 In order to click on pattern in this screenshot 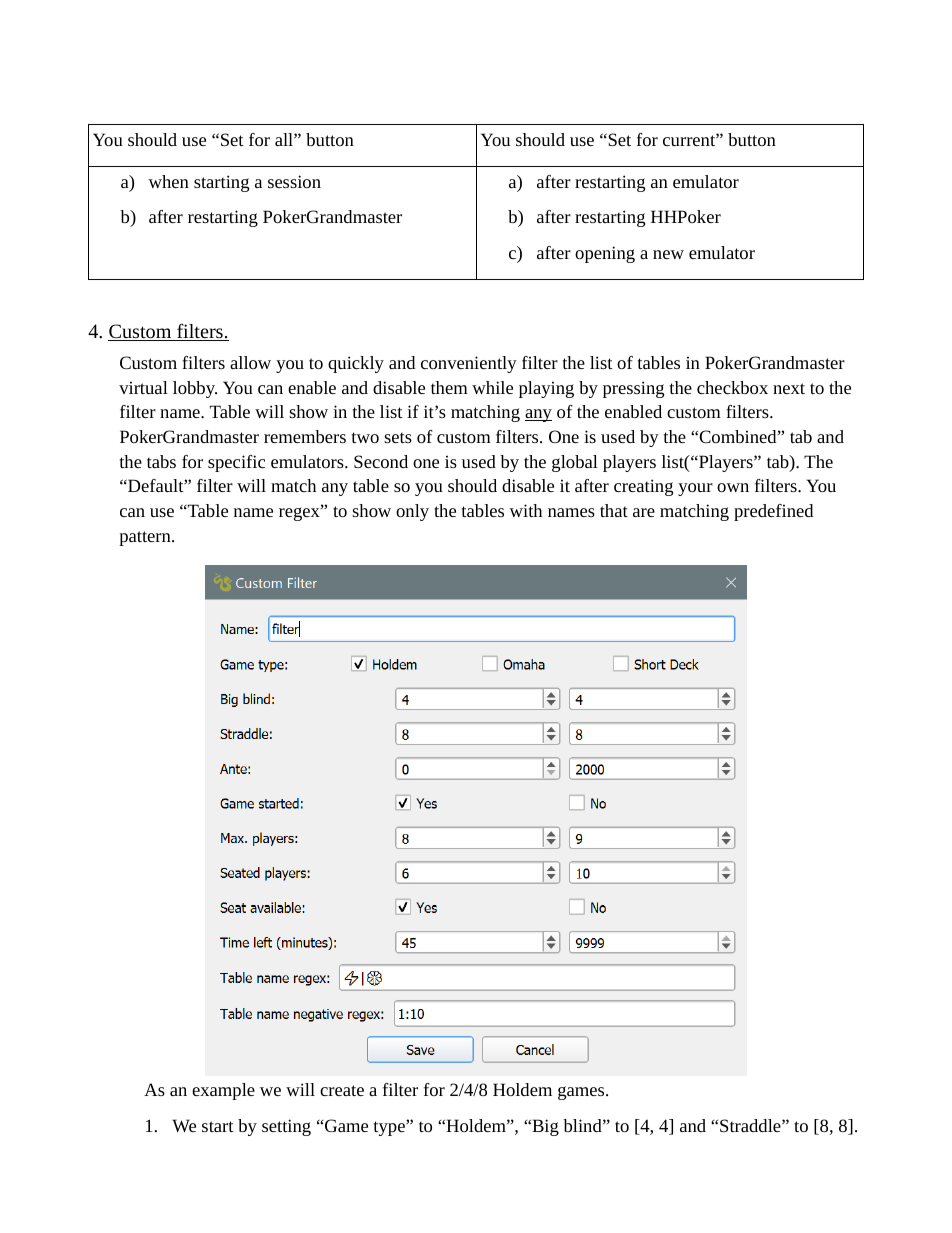, I will do `click(146, 538)`.
